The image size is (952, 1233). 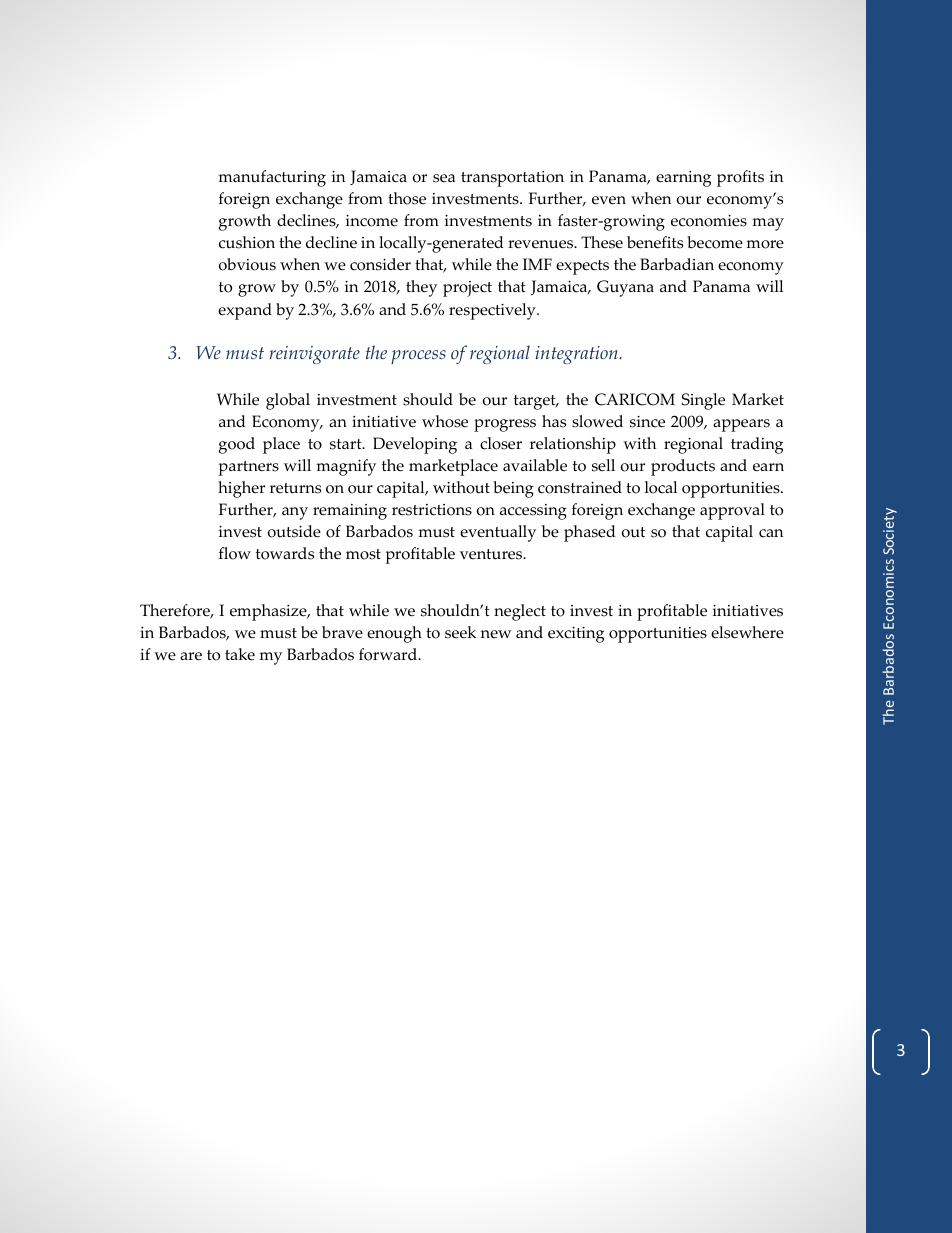 What do you see at coordinates (732, 511) in the page?
I see `approval` at bounding box center [732, 511].
